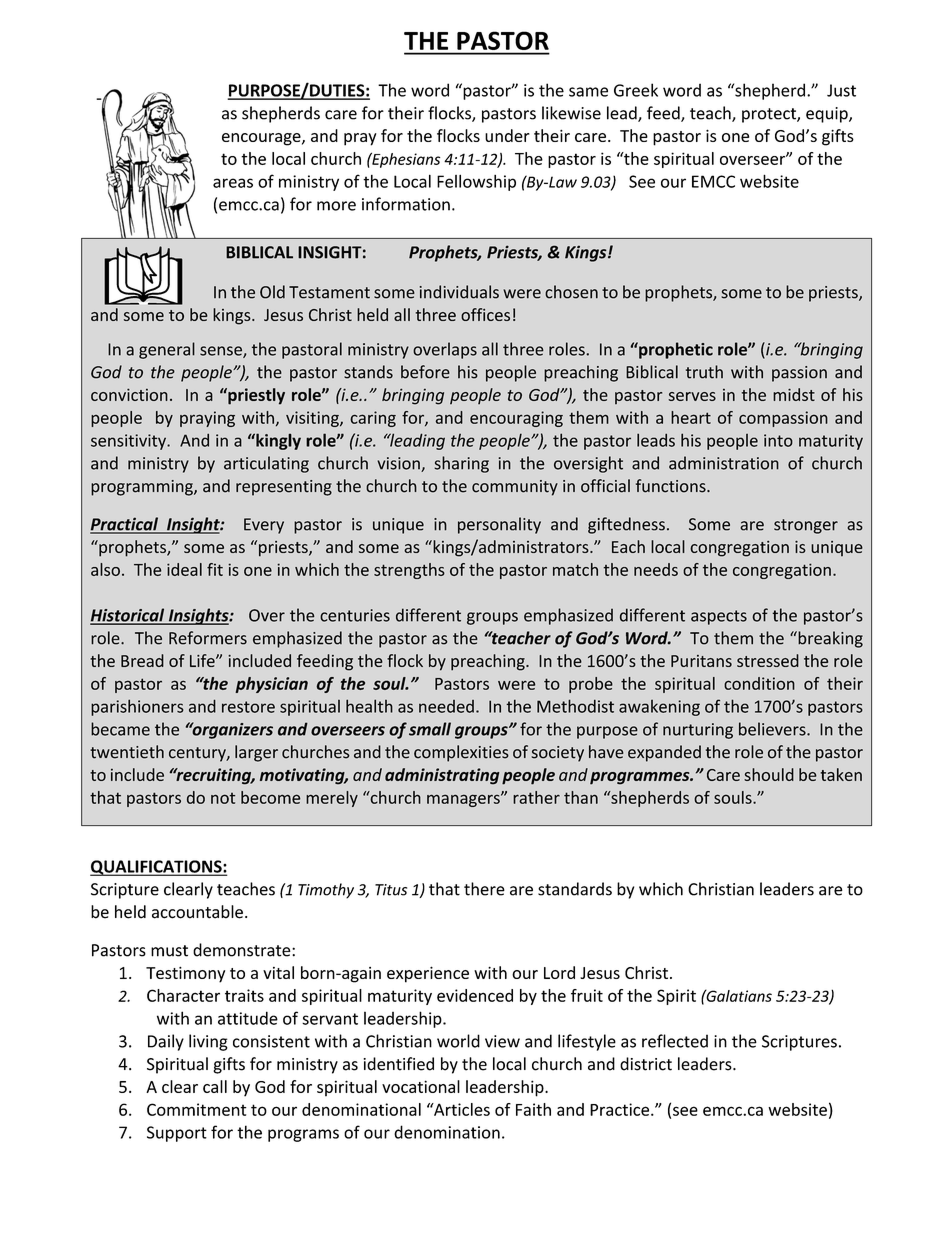 This document has width=952, height=1233. Describe the element at coordinates (222, 352) in the document. I see `sense` at that location.
